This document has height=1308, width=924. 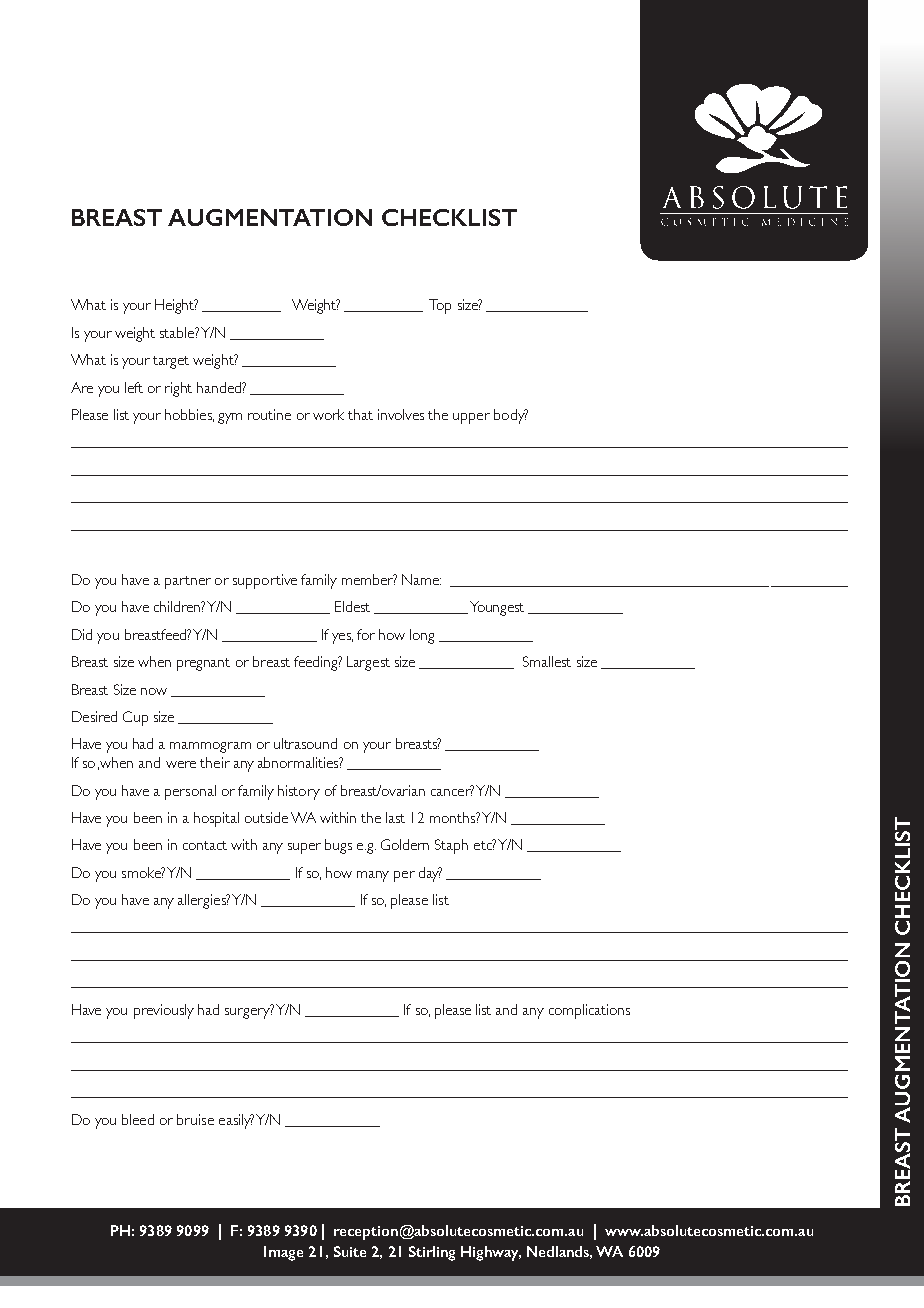 I want to click on many, so click(x=373, y=876).
